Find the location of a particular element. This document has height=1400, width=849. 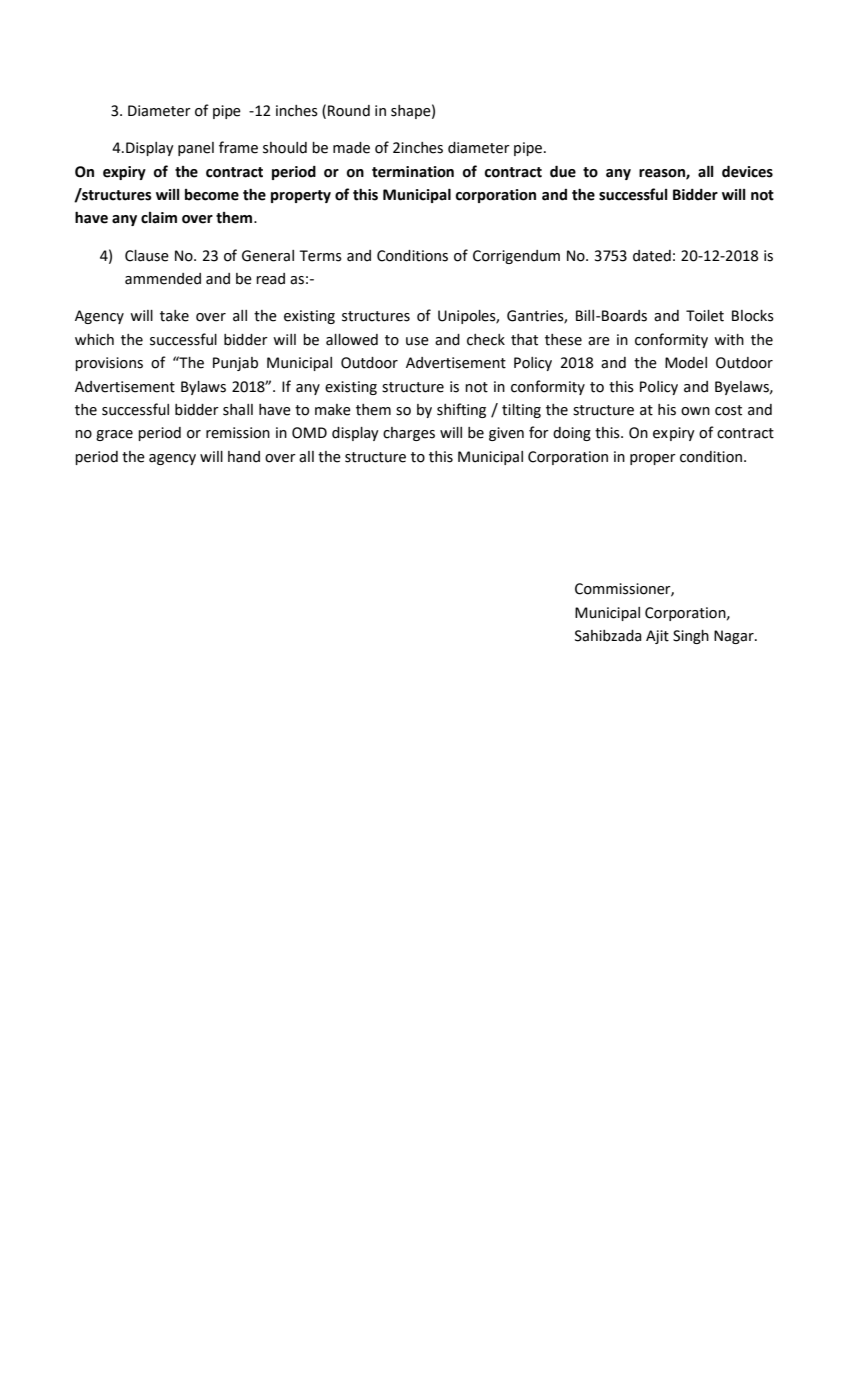

hand is located at coordinates (244, 457).
